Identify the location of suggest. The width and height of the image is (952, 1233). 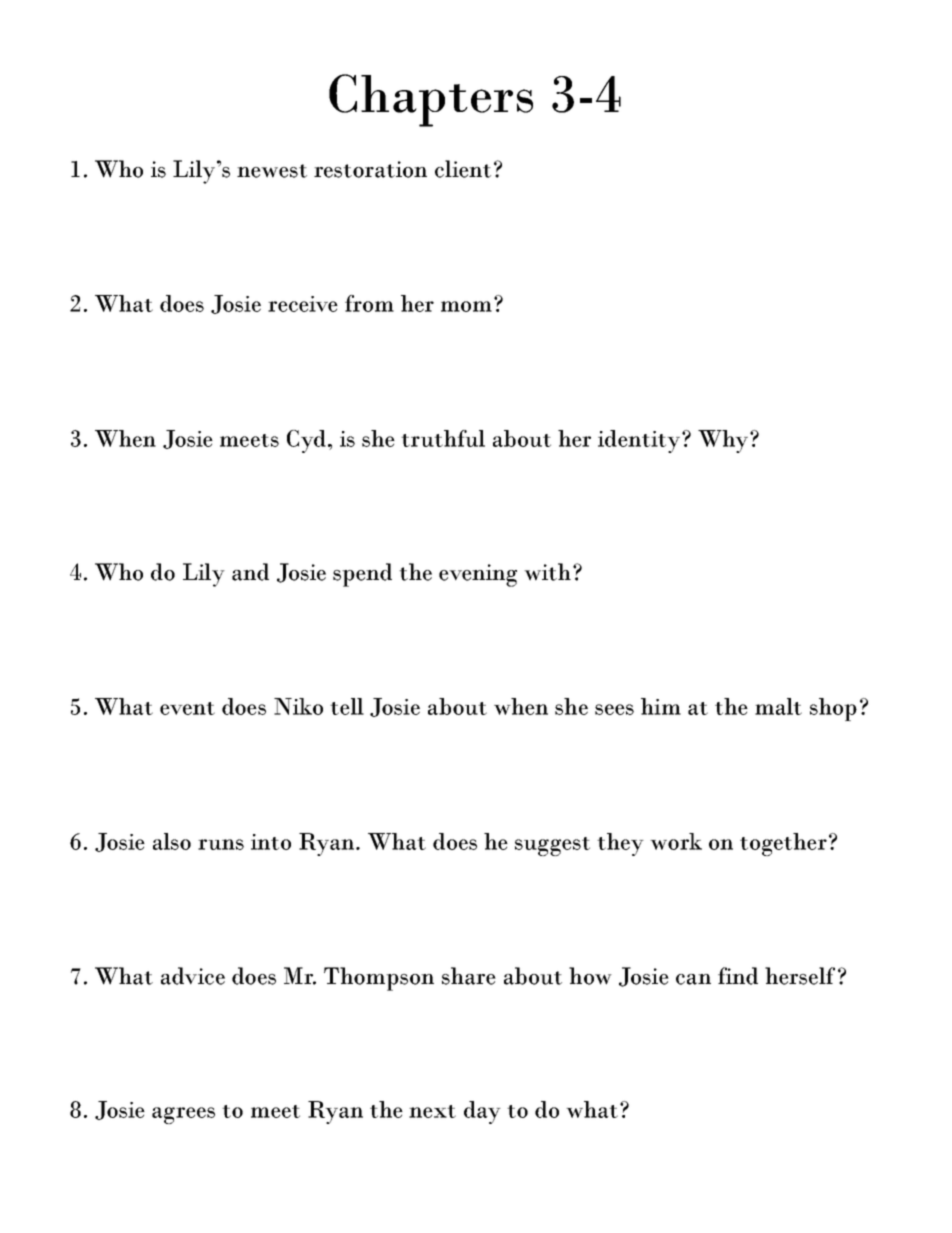
(552, 846).
